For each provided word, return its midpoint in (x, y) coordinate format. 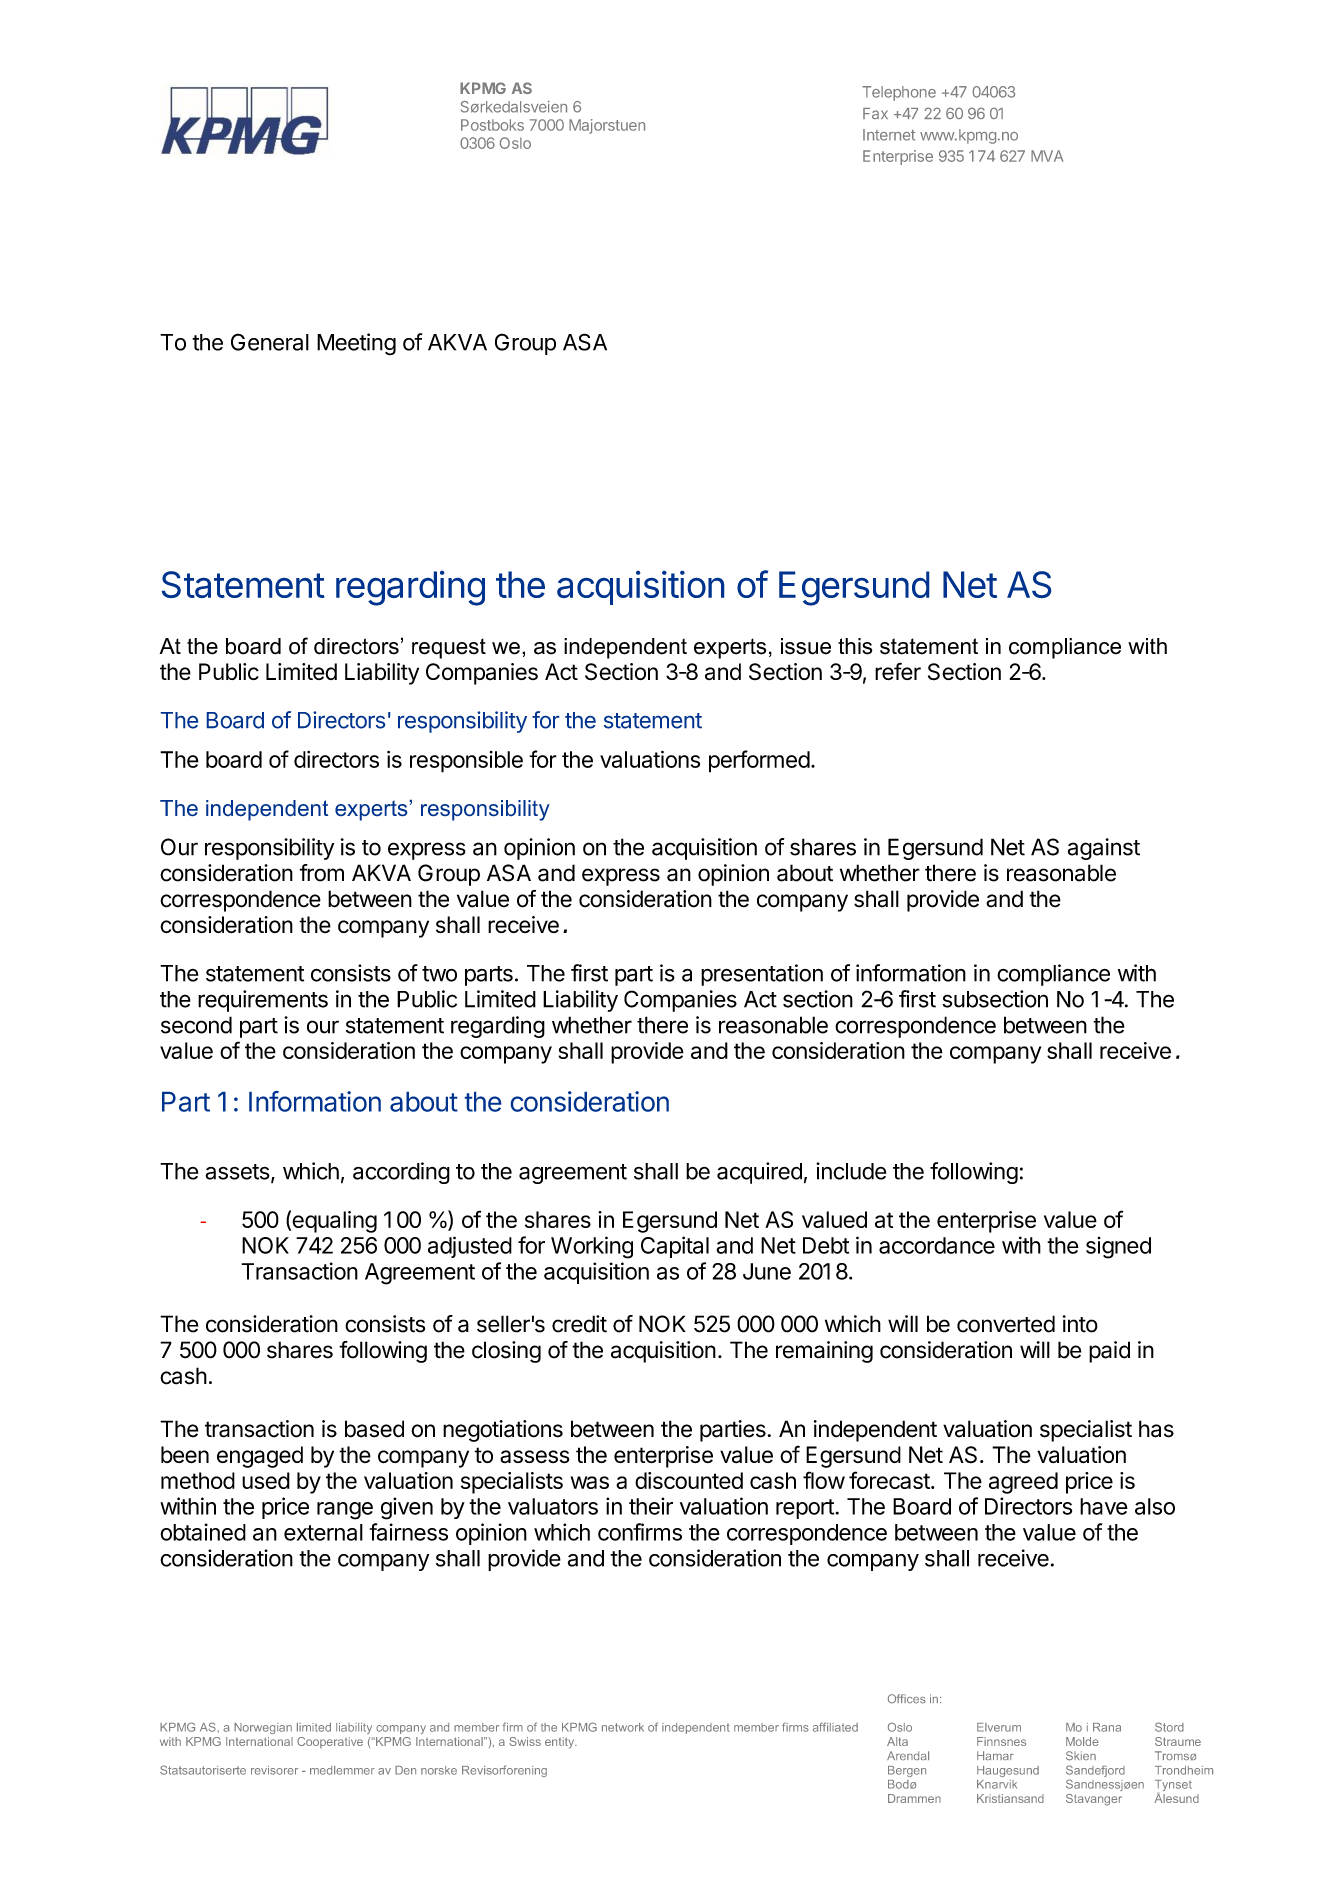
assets (237, 1172)
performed (759, 761)
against (1104, 849)
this (855, 646)
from (321, 873)
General (270, 342)
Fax (875, 113)
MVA (1047, 156)
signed (1118, 1248)
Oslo (515, 143)
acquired (759, 1173)
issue (806, 646)
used (266, 1480)
